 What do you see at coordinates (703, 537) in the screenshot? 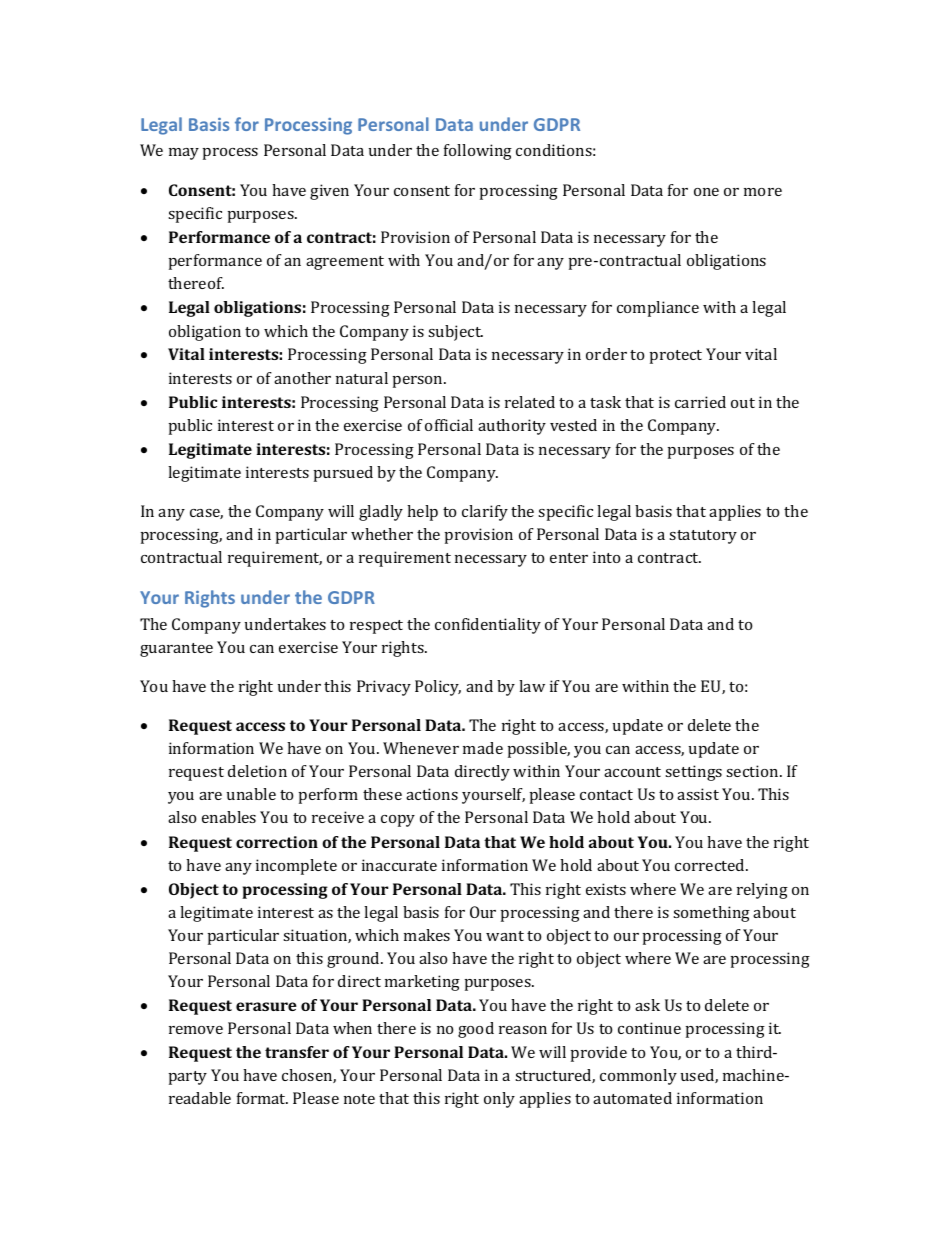
I see `statutory` at bounding box center [703, 537].
